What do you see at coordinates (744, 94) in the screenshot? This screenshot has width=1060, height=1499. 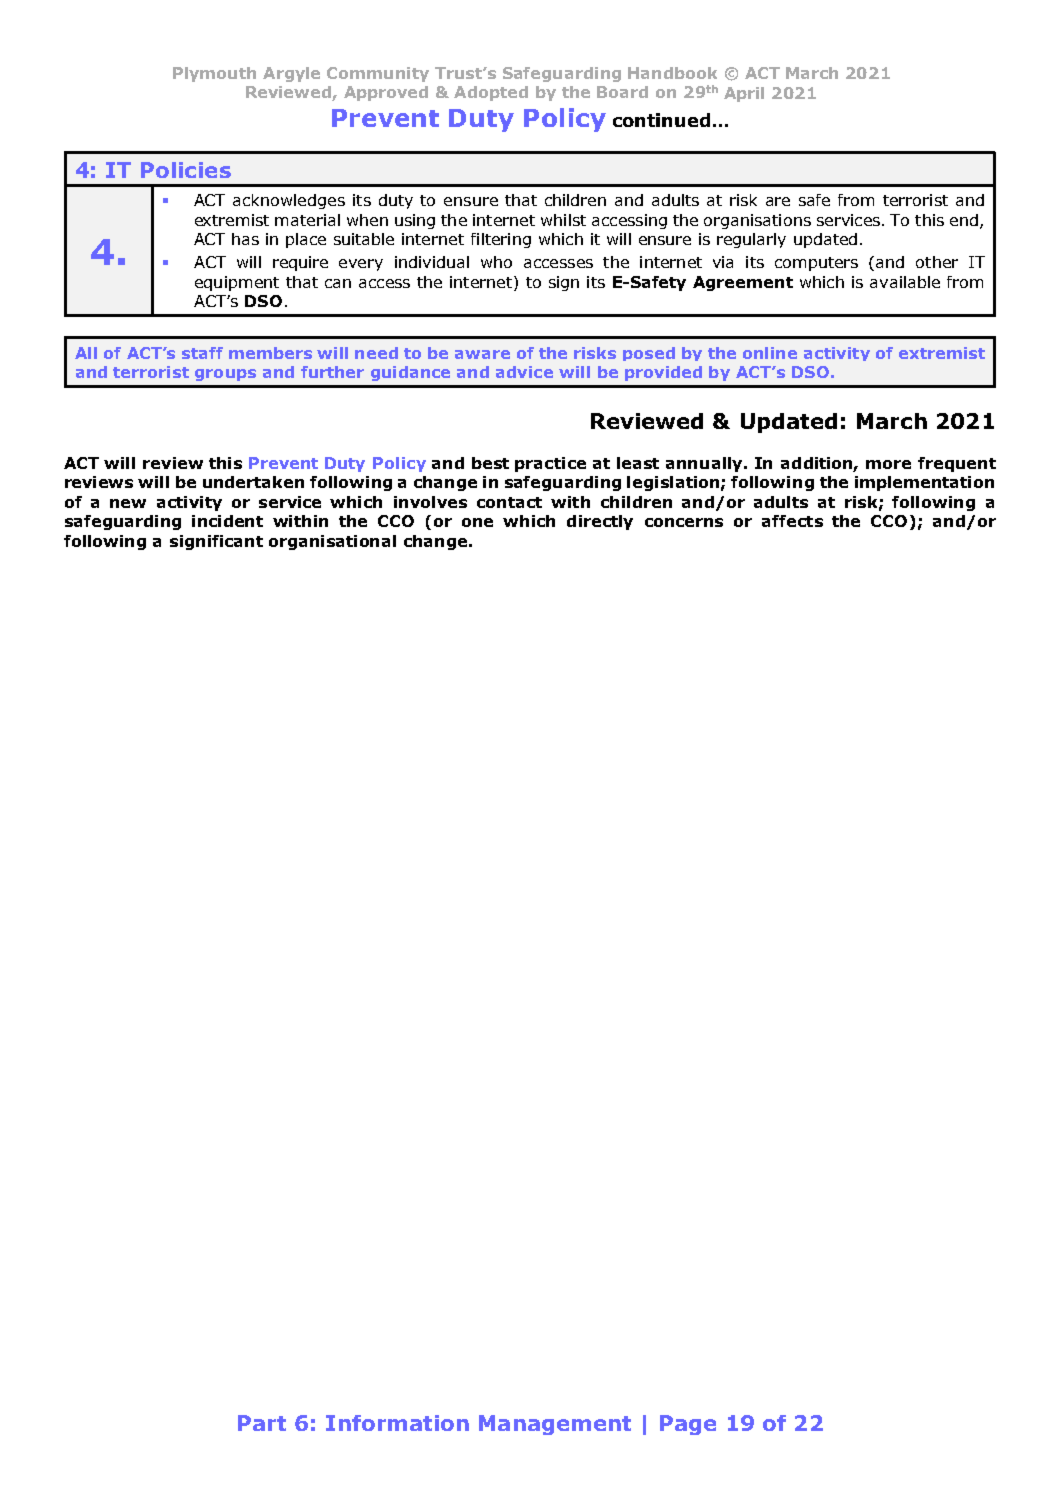 I see `April` at bounding box center [744, 94].
